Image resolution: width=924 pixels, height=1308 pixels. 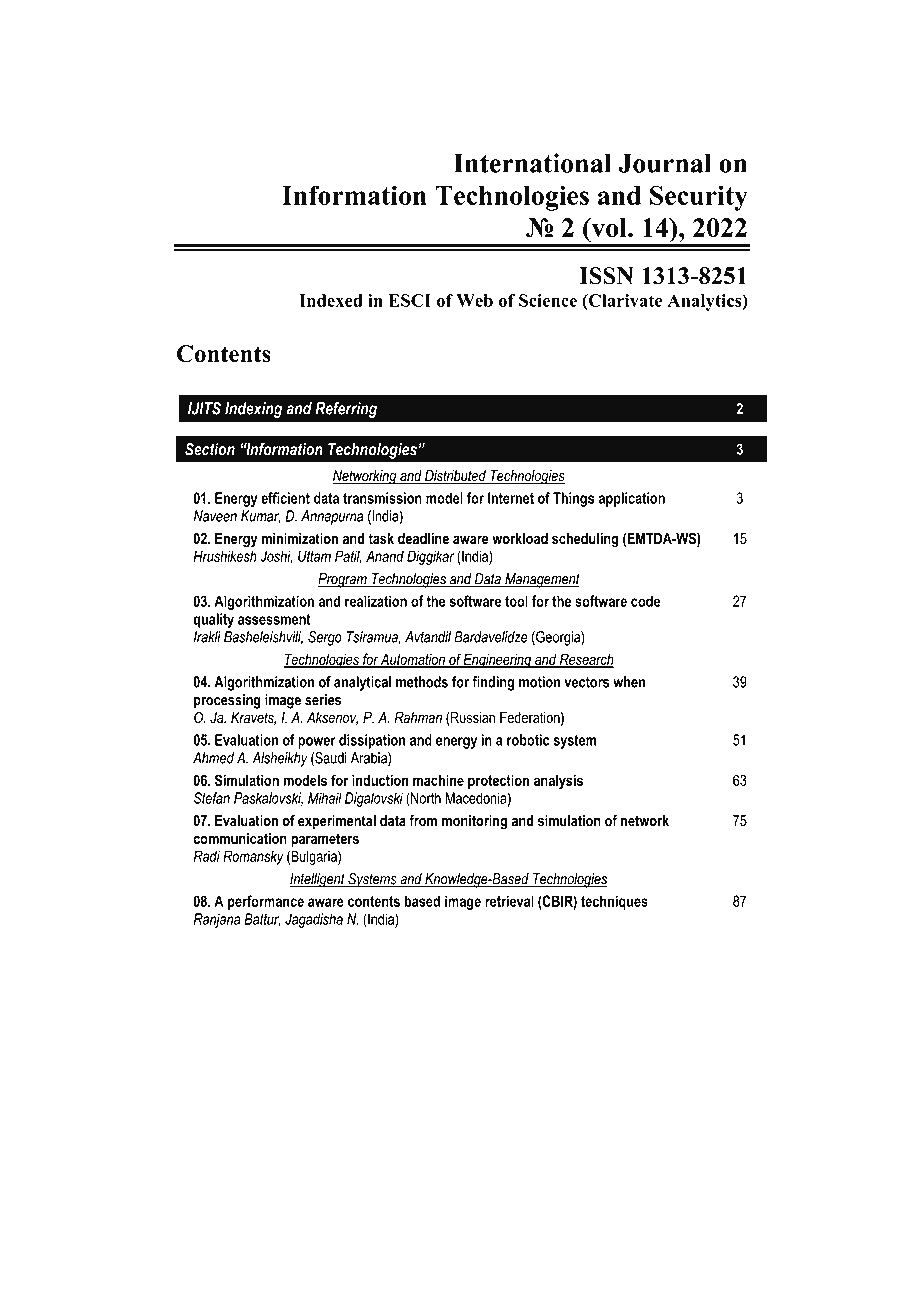 I want to click on Russian, so click(x=472, y=719).
